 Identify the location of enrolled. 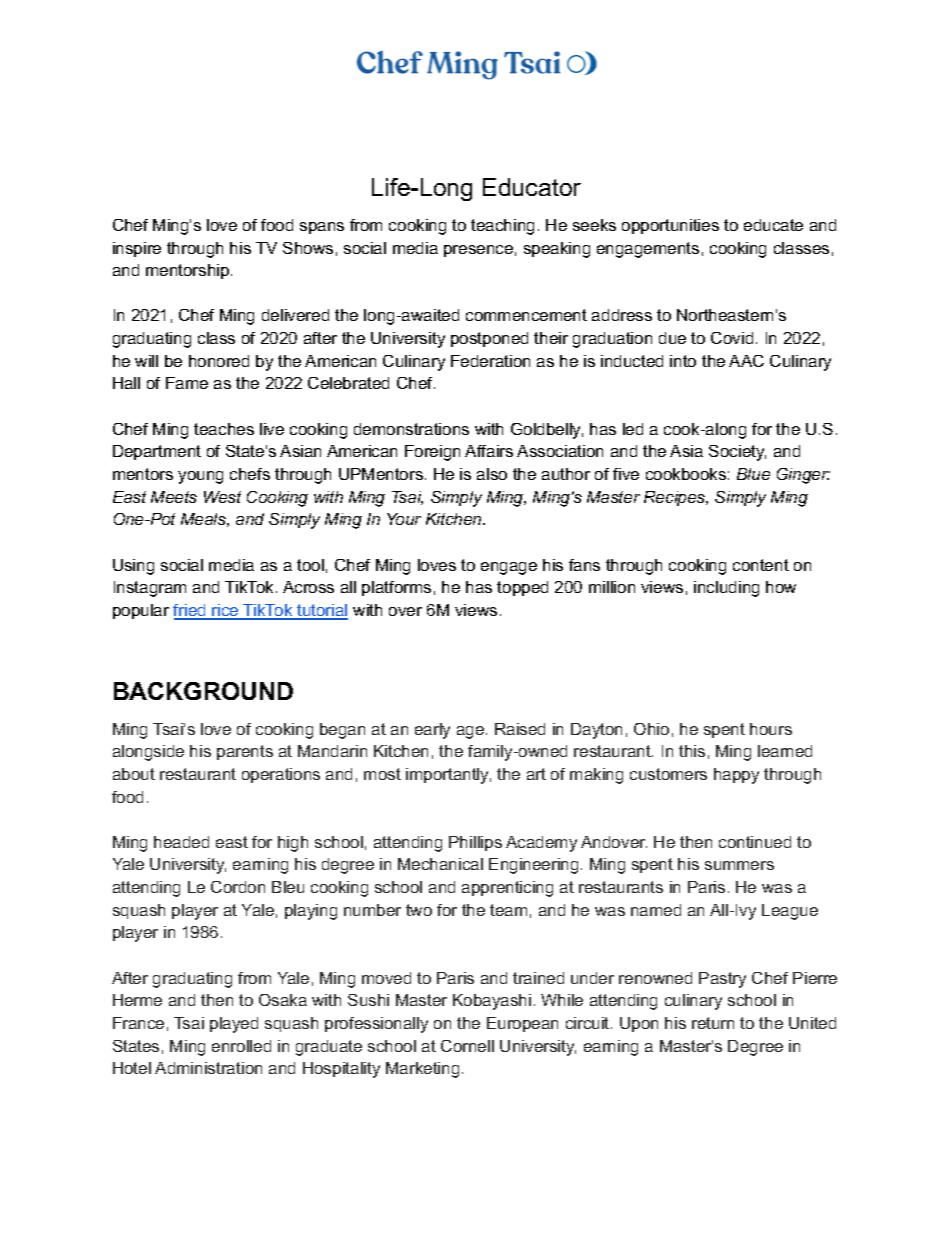
(241, 1046).
